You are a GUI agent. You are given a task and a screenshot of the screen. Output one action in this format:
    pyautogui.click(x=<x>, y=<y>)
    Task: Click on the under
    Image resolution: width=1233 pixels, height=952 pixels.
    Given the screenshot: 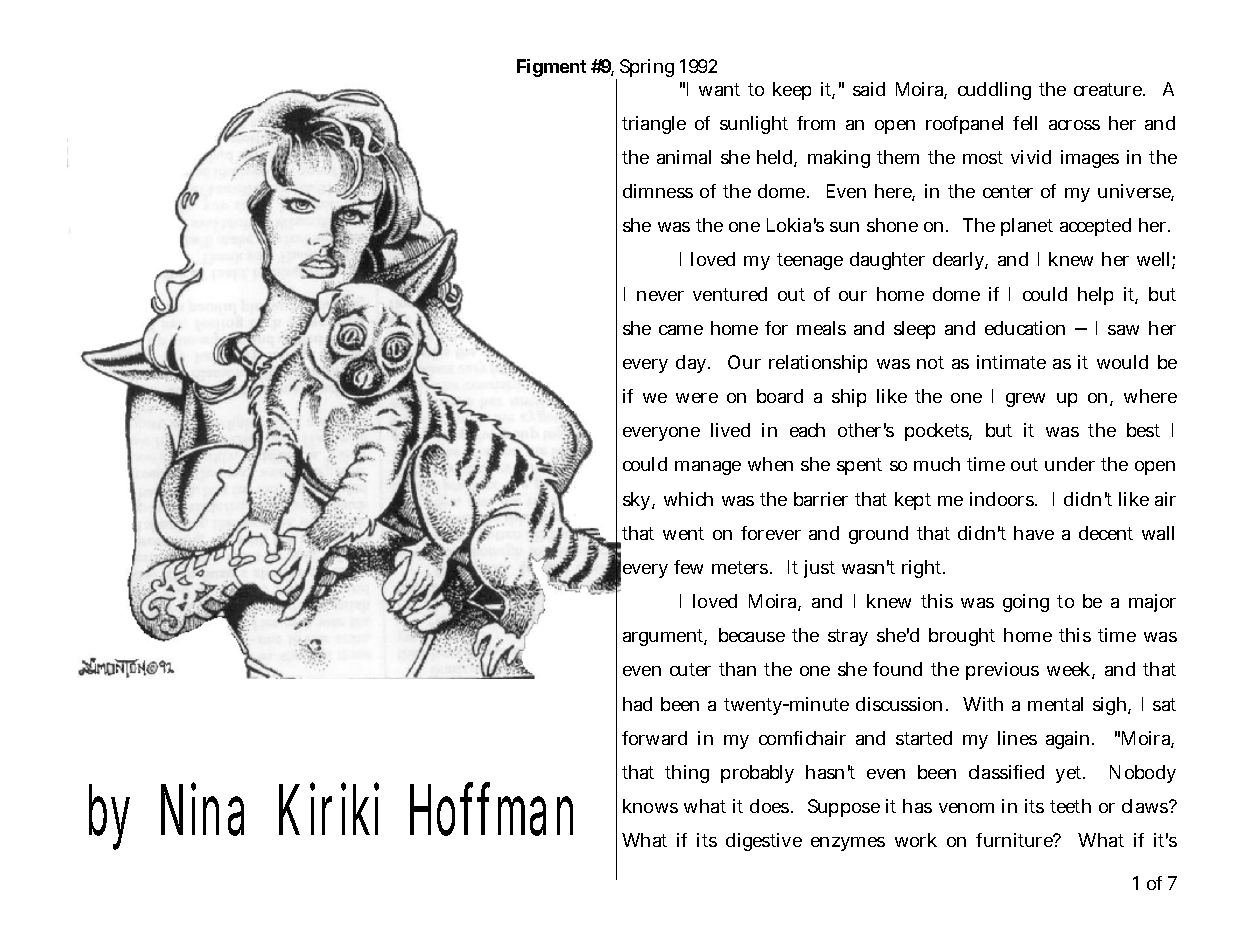 What is the action you would take?
    pyautogui.click(x=1070, y=464)
